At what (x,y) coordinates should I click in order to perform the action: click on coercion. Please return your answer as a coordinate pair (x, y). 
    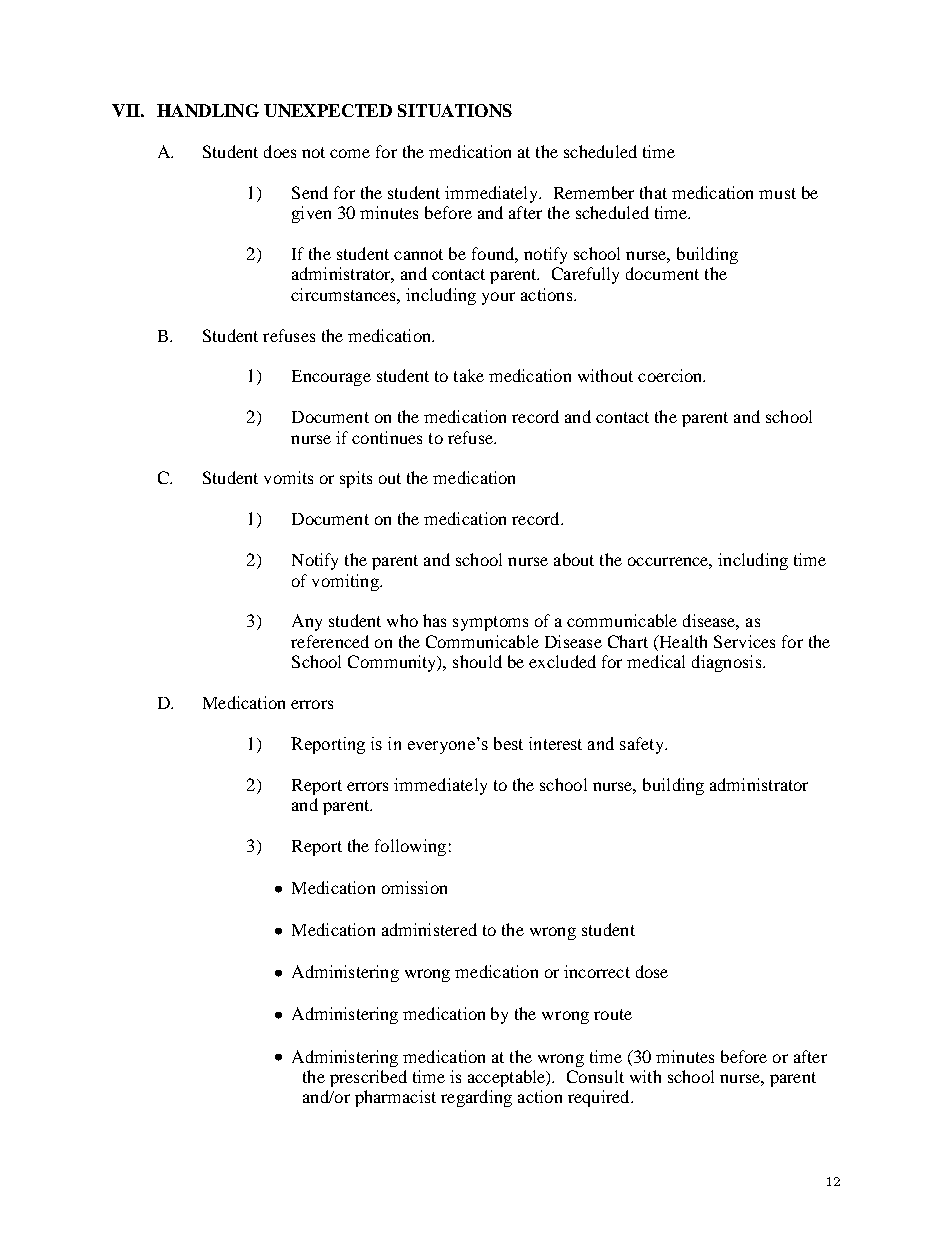
    Looking at the image, I should click on (671, 375).
